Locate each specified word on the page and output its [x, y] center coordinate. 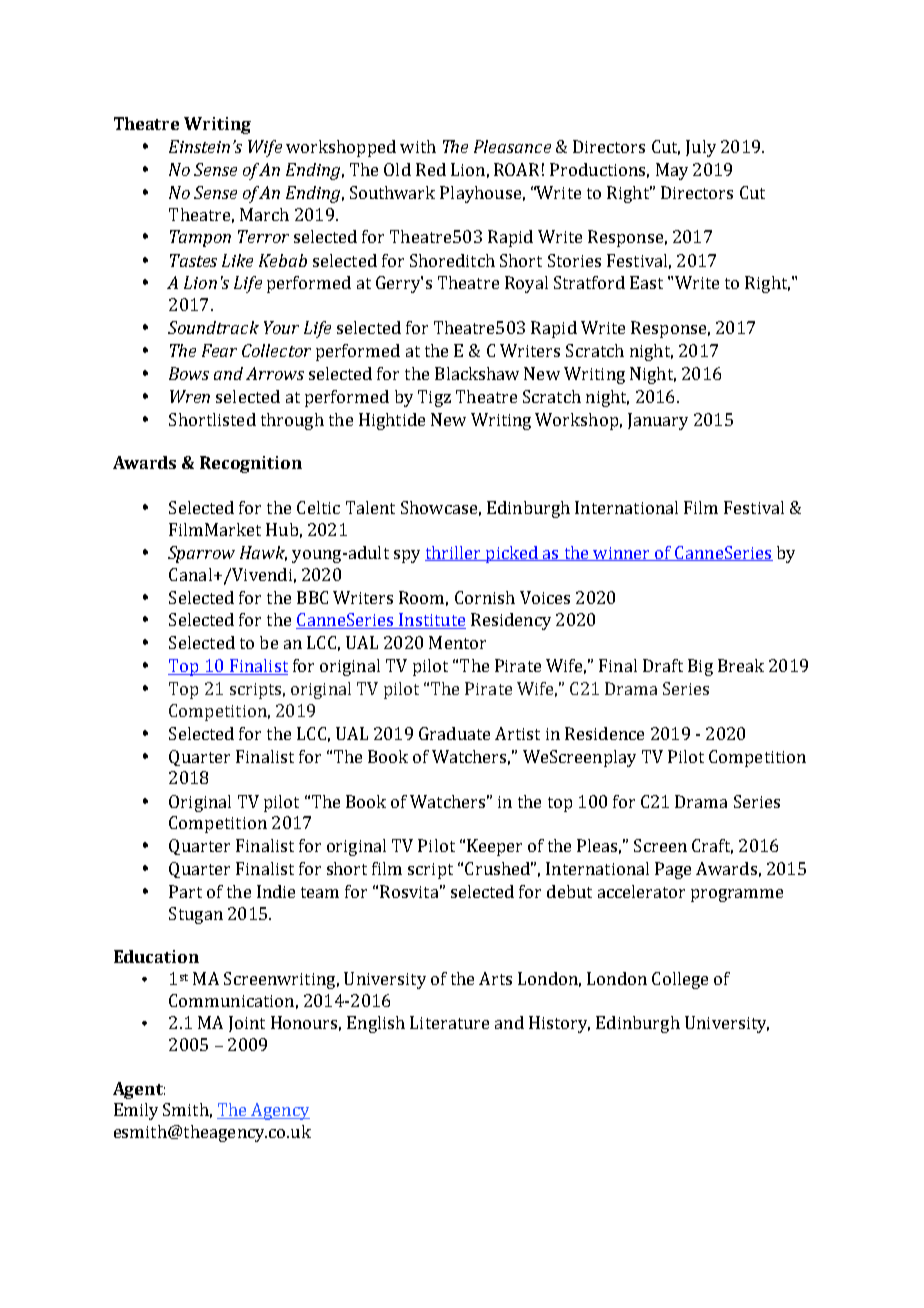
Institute [431, 621]
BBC [312, 597]
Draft [663, 665]
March [264, 214]
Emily [136, 1111]
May [672, 171]
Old [397, 169]
